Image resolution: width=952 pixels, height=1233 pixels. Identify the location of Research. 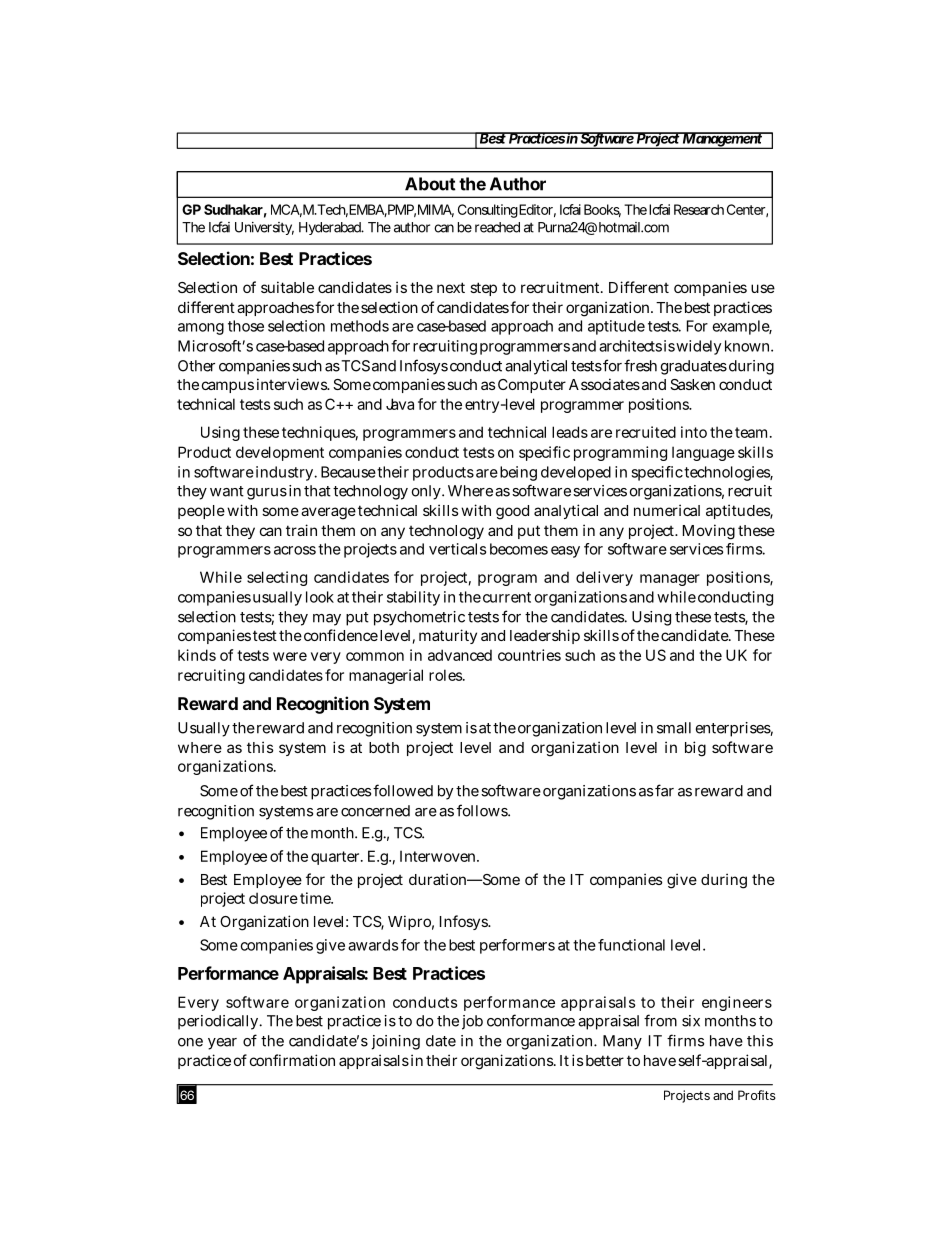
(699, 209).
